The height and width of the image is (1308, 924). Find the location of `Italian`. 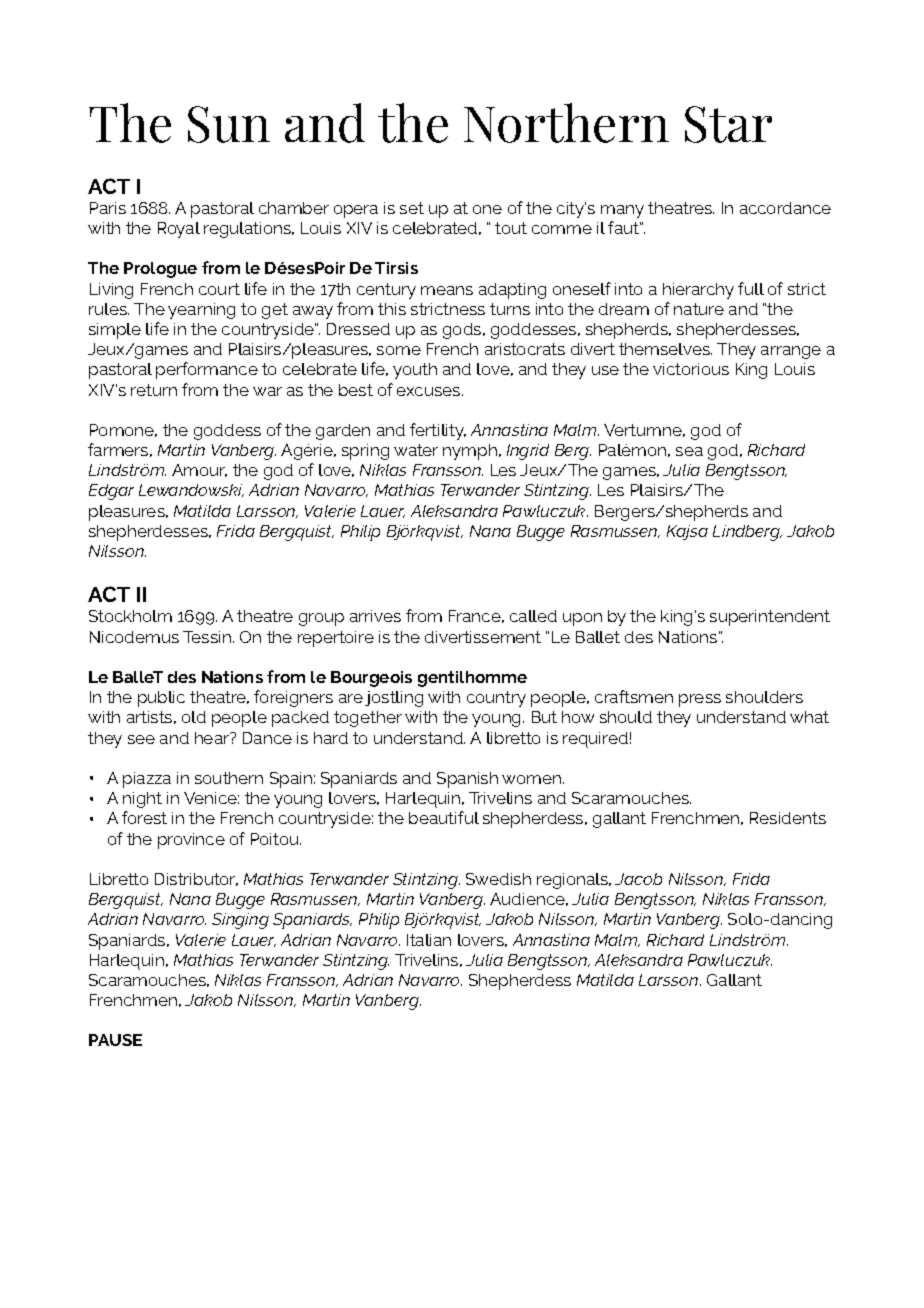

Italian is located at coordinates (429, 940).
